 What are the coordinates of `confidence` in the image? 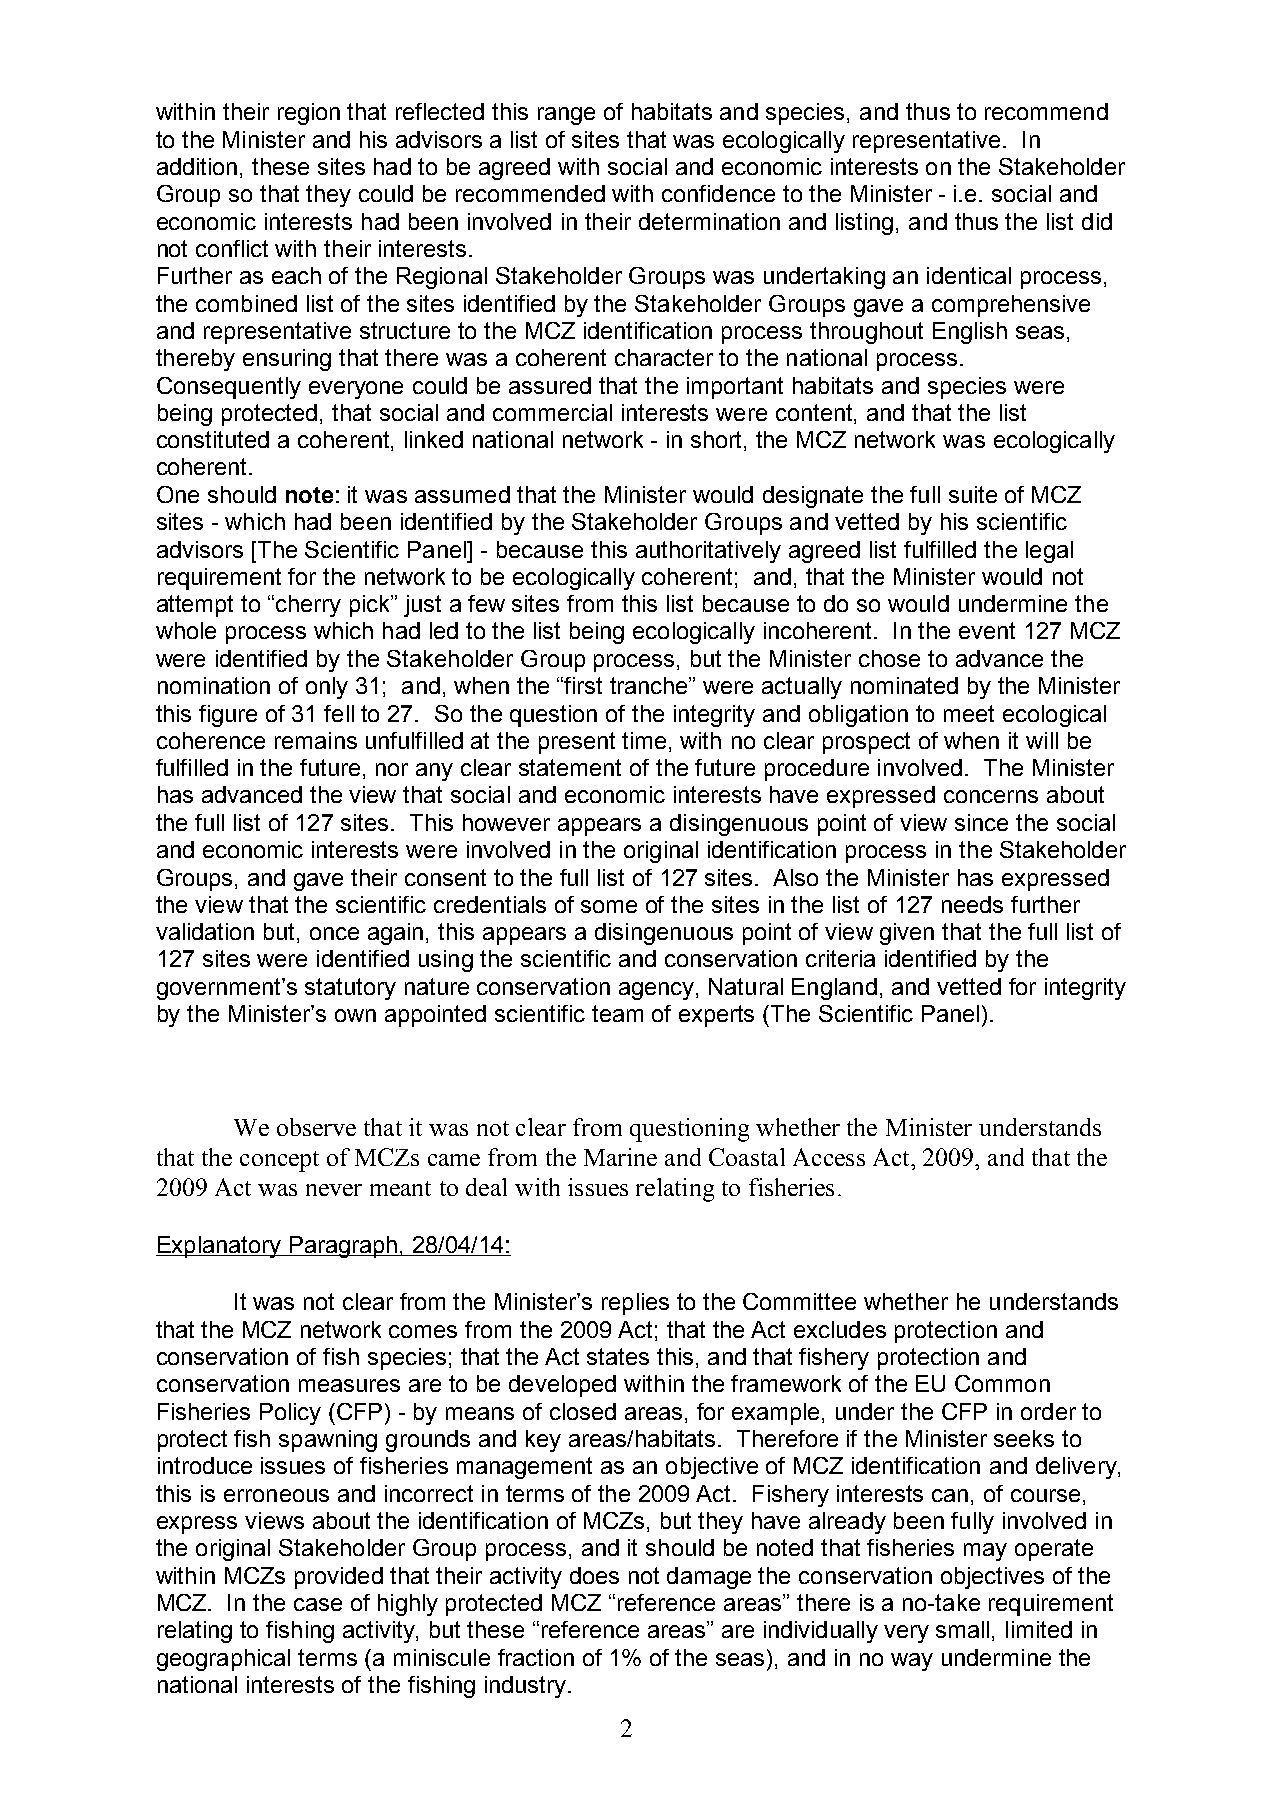 It's located at (718, 193).
